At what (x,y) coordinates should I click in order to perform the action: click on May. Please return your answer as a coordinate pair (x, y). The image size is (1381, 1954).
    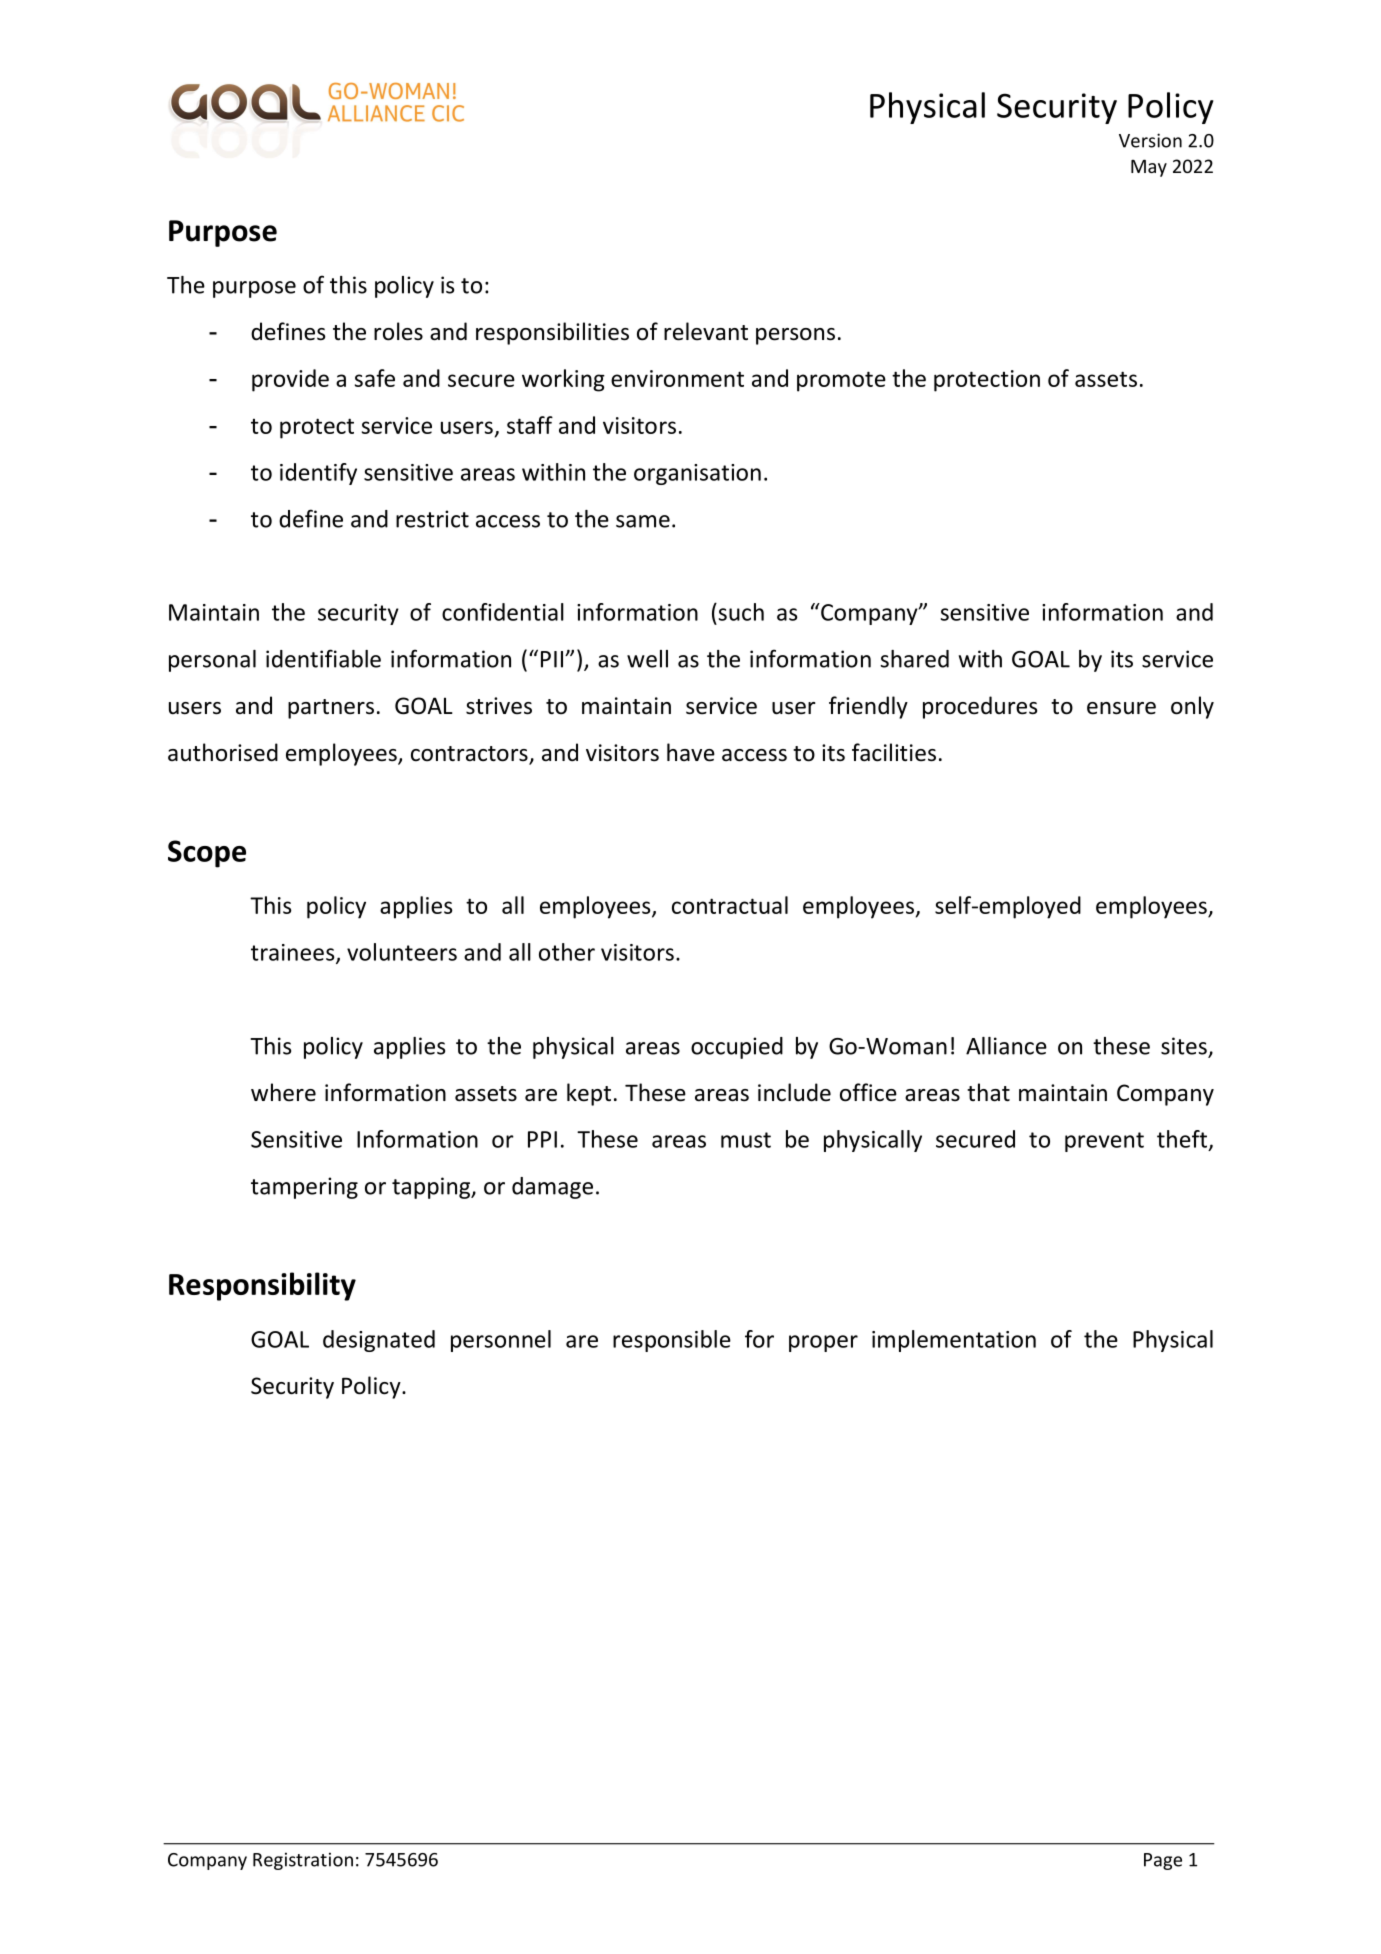
    Looking at the image, I should click on (1149, 168).
